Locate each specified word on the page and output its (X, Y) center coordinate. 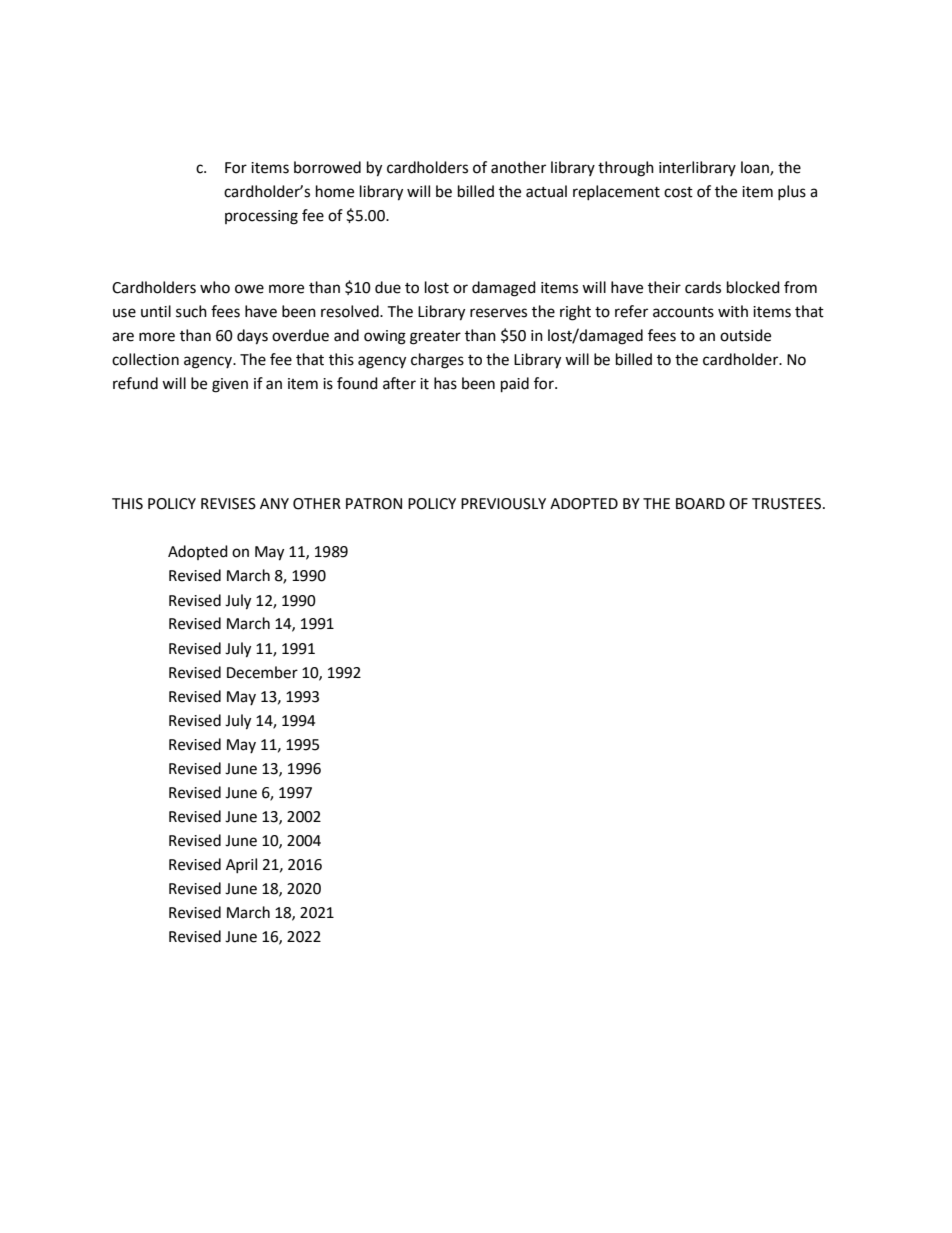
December (262, 672)
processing (261, 217)
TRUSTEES (788, 504)
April (241, 865)
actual (546, 191)
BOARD (700, 504)
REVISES (228, 504)
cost (678, 192)
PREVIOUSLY (503, 504)
